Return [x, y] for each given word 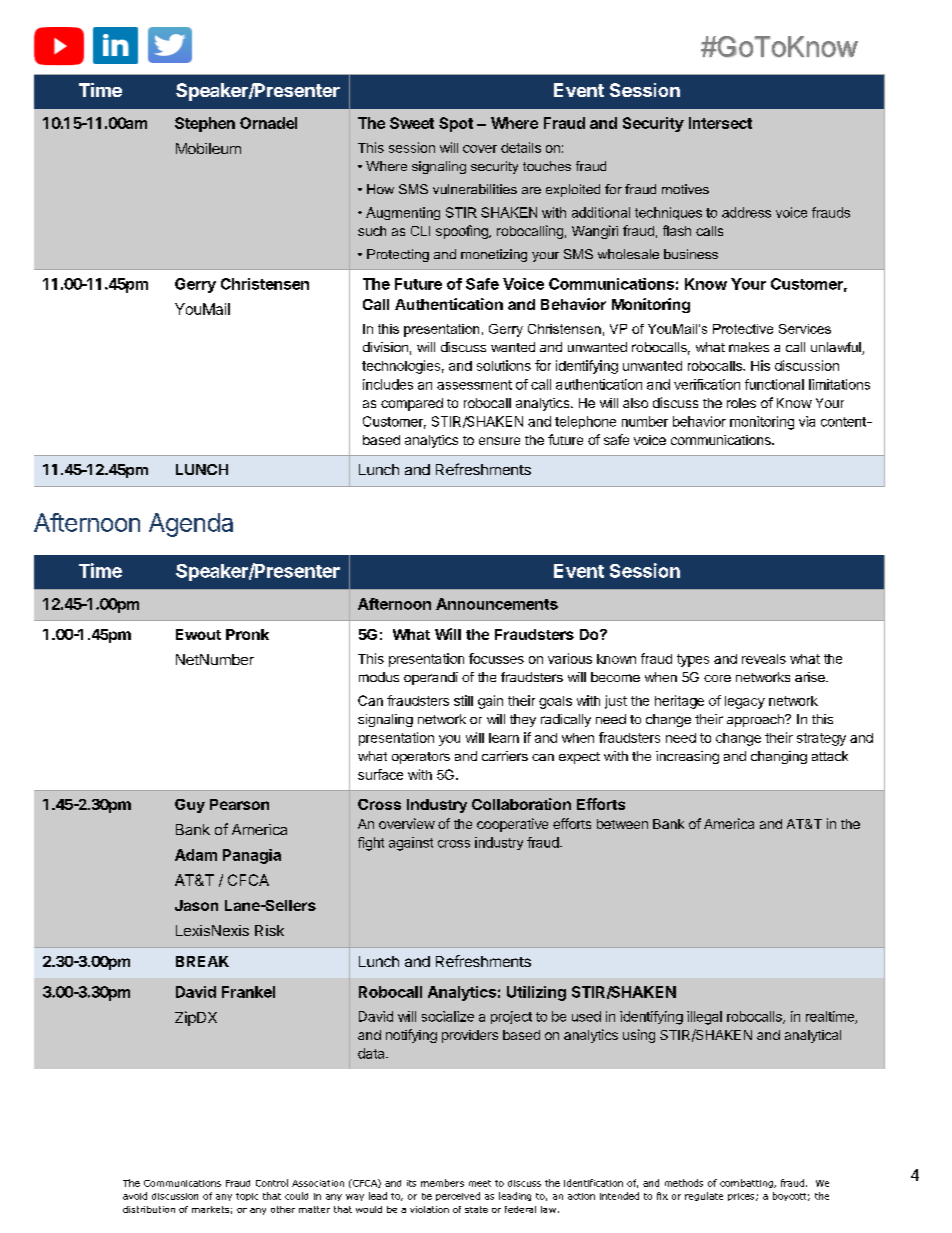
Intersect [720, 123]
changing [779, 757]
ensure [499, 441]
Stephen [205, 124]
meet [480, 1183]
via [807, 421]
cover [480, 149]
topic [247, 1197]
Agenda [191, 525]
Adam [196, 855]
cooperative [512, 825]
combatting [747, 1183]
